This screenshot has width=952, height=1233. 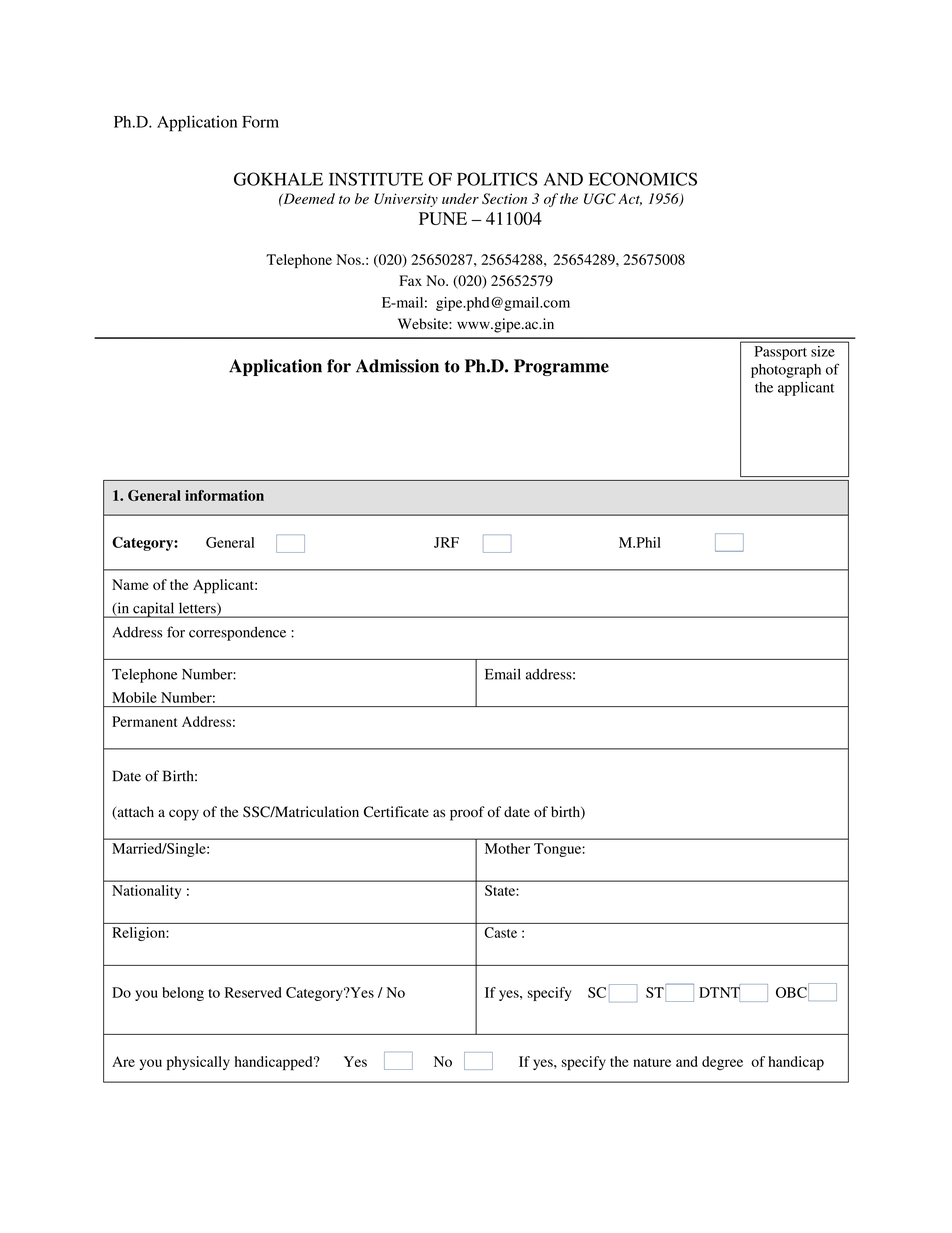 I want to click on letters, so click(x=198, y=608).
